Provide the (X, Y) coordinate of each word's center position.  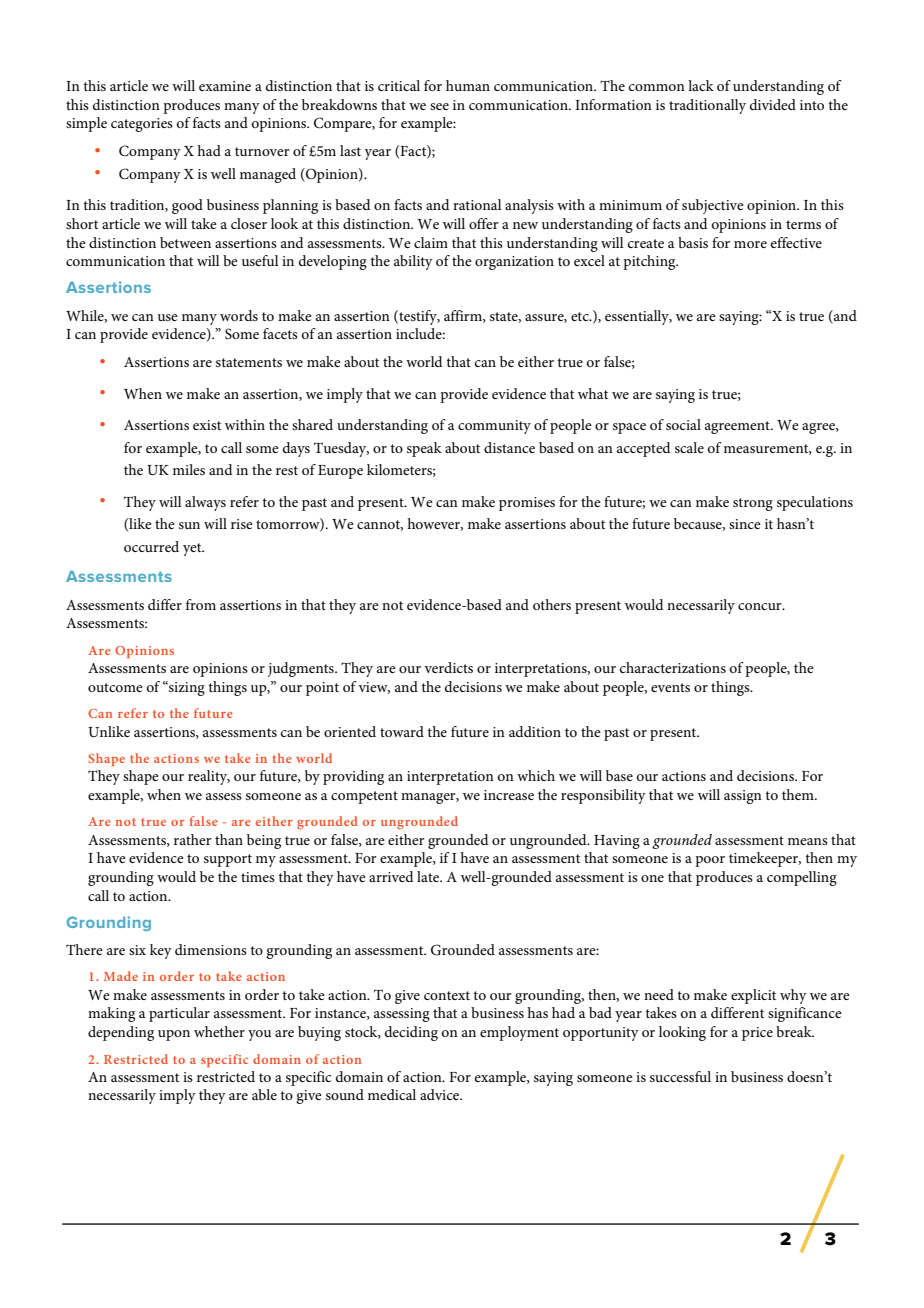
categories (142, 125)
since (745, 524)
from (201, 604)
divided (773, 104)
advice (441, 1094)
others (552, 604)
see (439, 106)
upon (174, 1035)
